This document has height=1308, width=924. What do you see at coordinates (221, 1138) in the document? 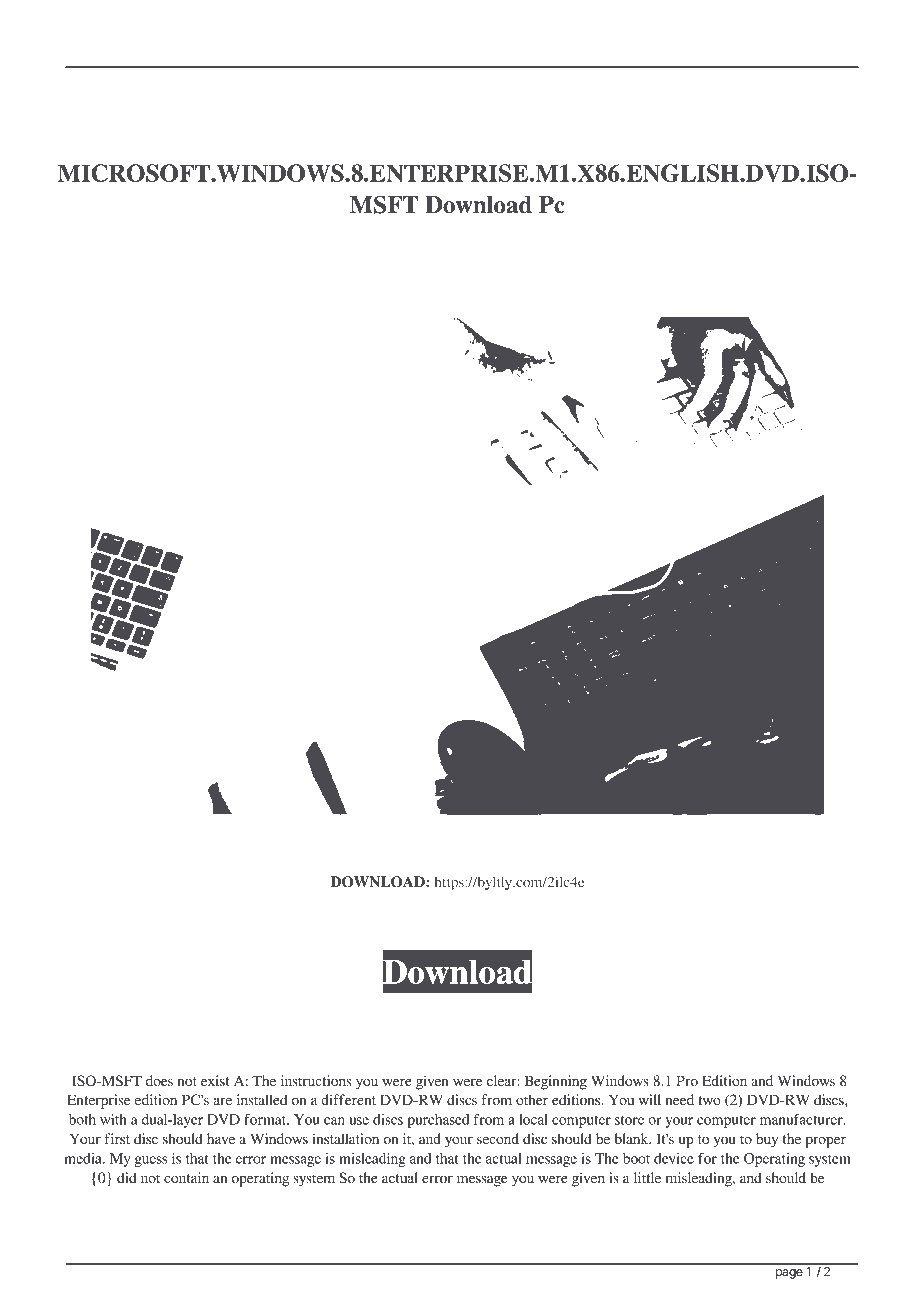
I see `have` at bounding box center [221, 1138].
